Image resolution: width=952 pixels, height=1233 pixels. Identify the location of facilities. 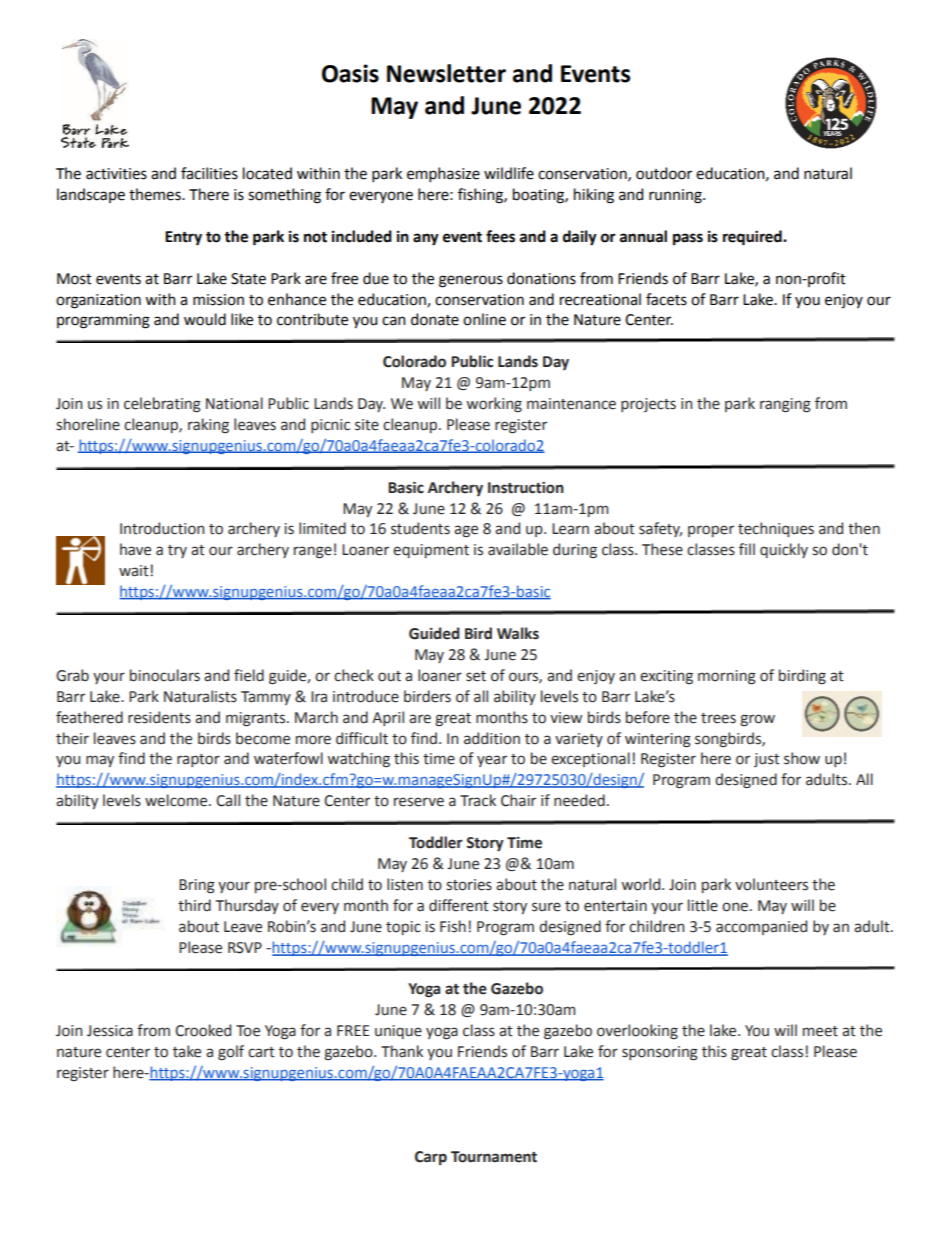
(209, 173).
